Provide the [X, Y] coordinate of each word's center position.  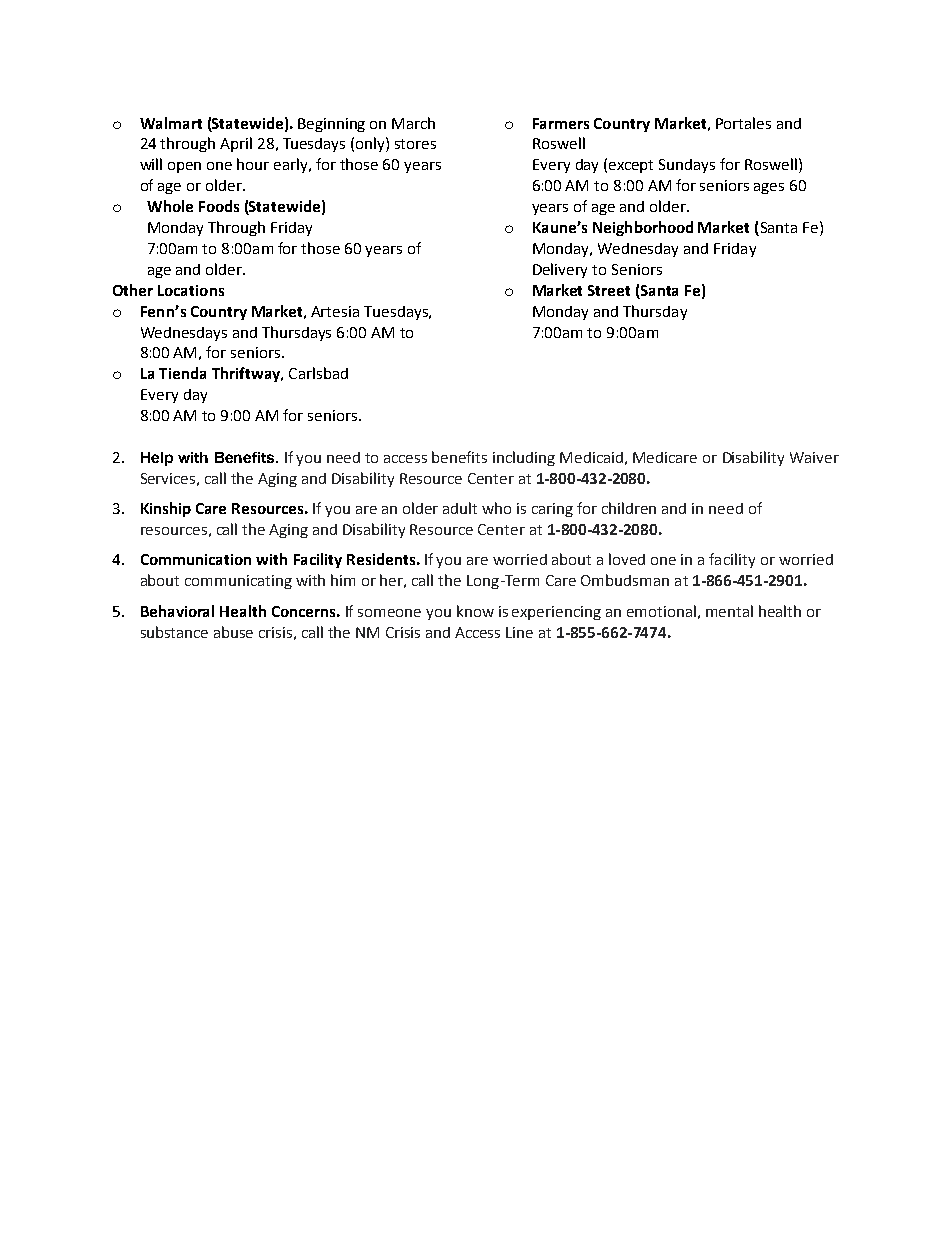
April [236, 144]
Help [157, 459]
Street [609, 290]
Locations [191, 290]
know [475, 611]
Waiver [814, 457]
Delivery [560, 270]
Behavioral [177, 611]
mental [729, 611]
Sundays [687, 166]
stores [415, 144]
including [524, 458]
